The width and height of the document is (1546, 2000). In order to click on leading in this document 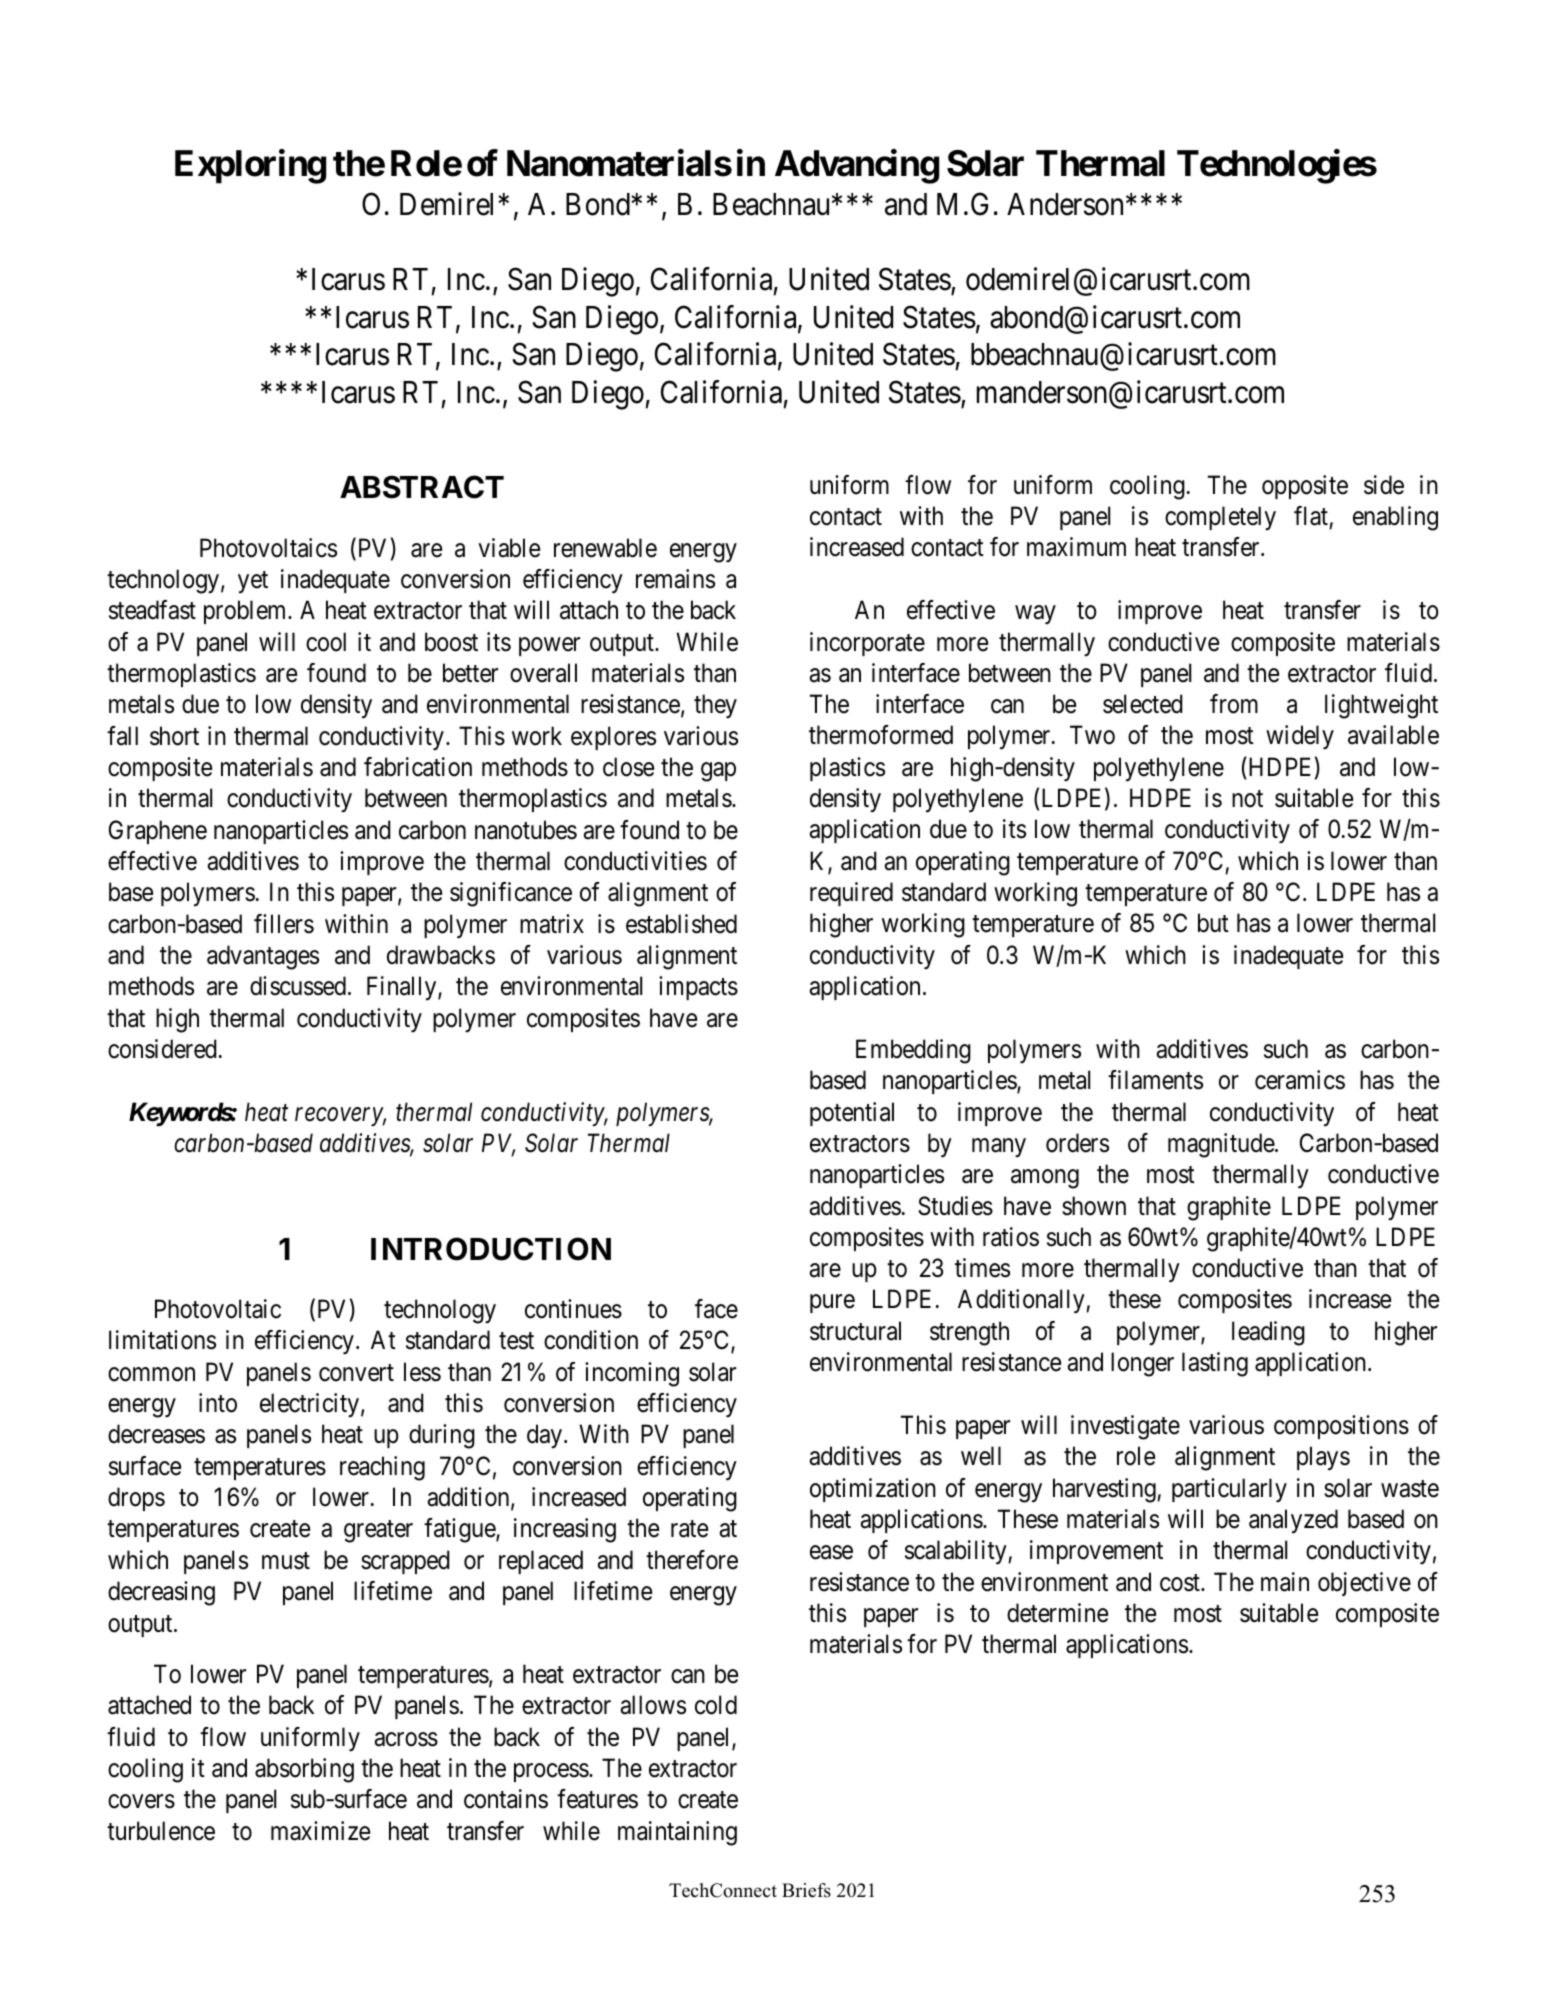, I will do `click(1268, 1333)`.
